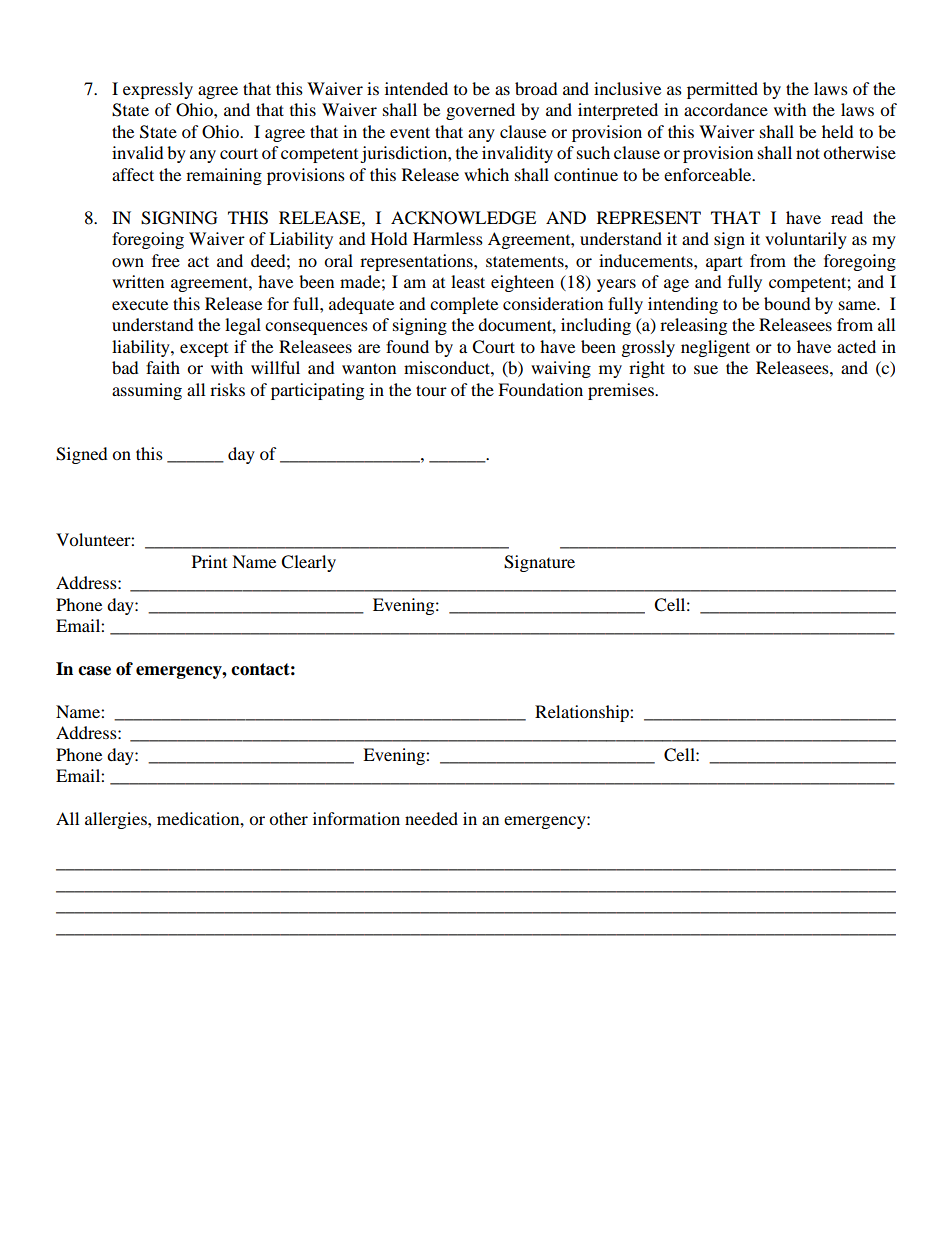 The image size is (952, 1233). I want to click on information, so click(356, 818).
